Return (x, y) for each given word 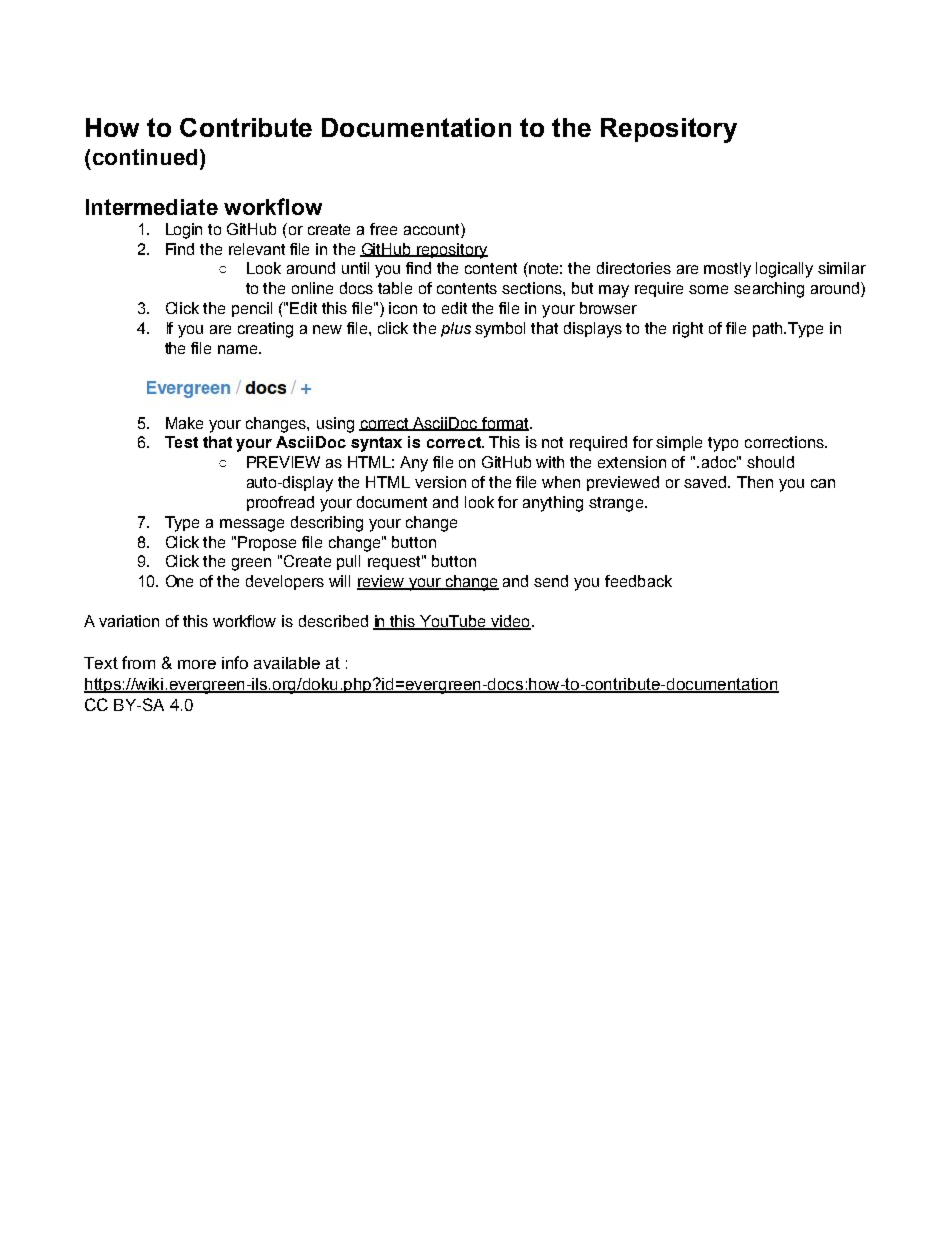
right (688, 330)
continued (145, 157)
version (440, 482)
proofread (280, 503)
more (197, 664)
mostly (727, 270)
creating (265, 330)
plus (456, 329)
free (383, 229)
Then (755, 482)
